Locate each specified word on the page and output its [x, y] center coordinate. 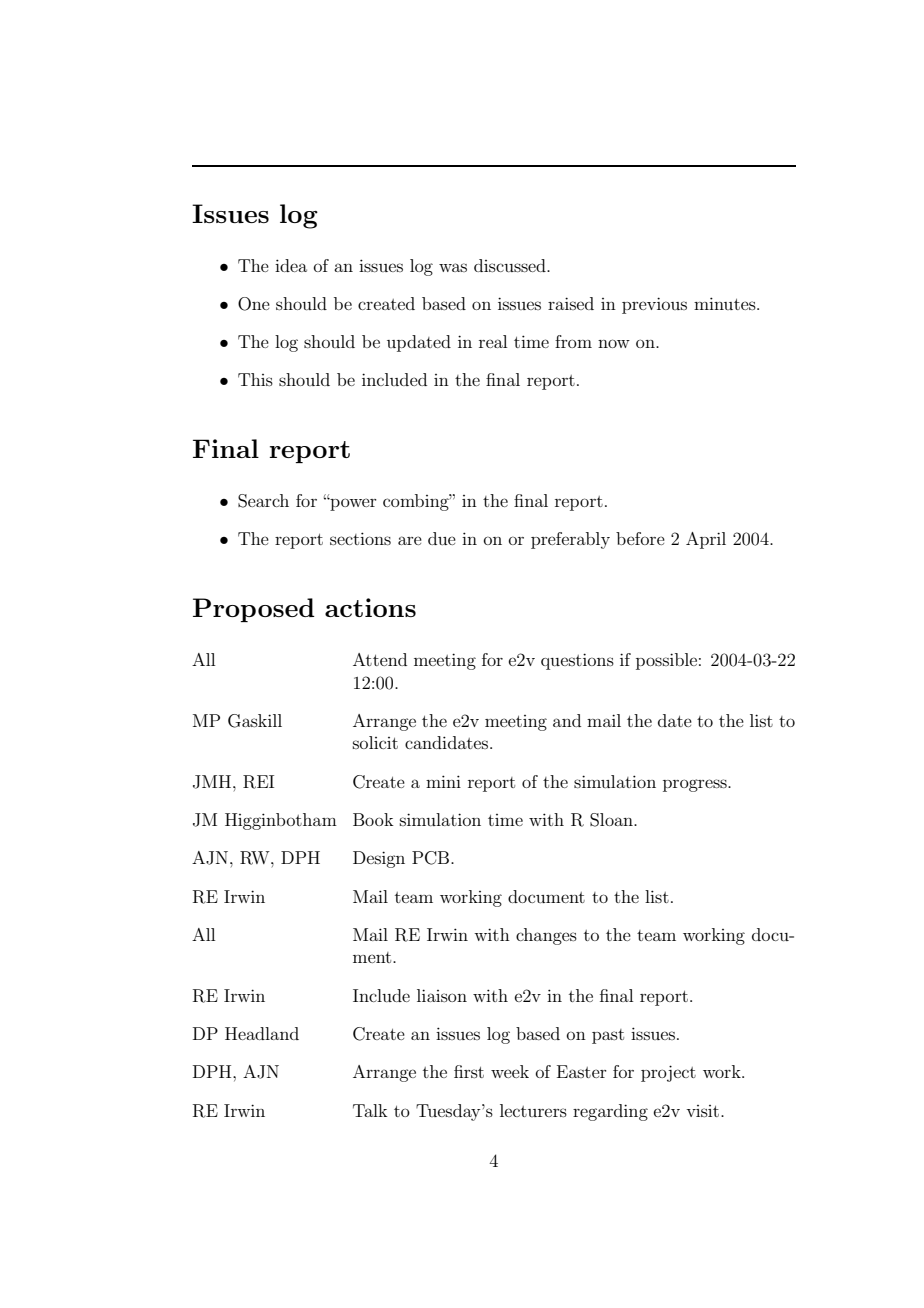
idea [291, 265]
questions [577, 661]
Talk [370, 1110]
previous [654, 305]
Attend [380, 659]
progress [696, 785]
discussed [511, 265]
